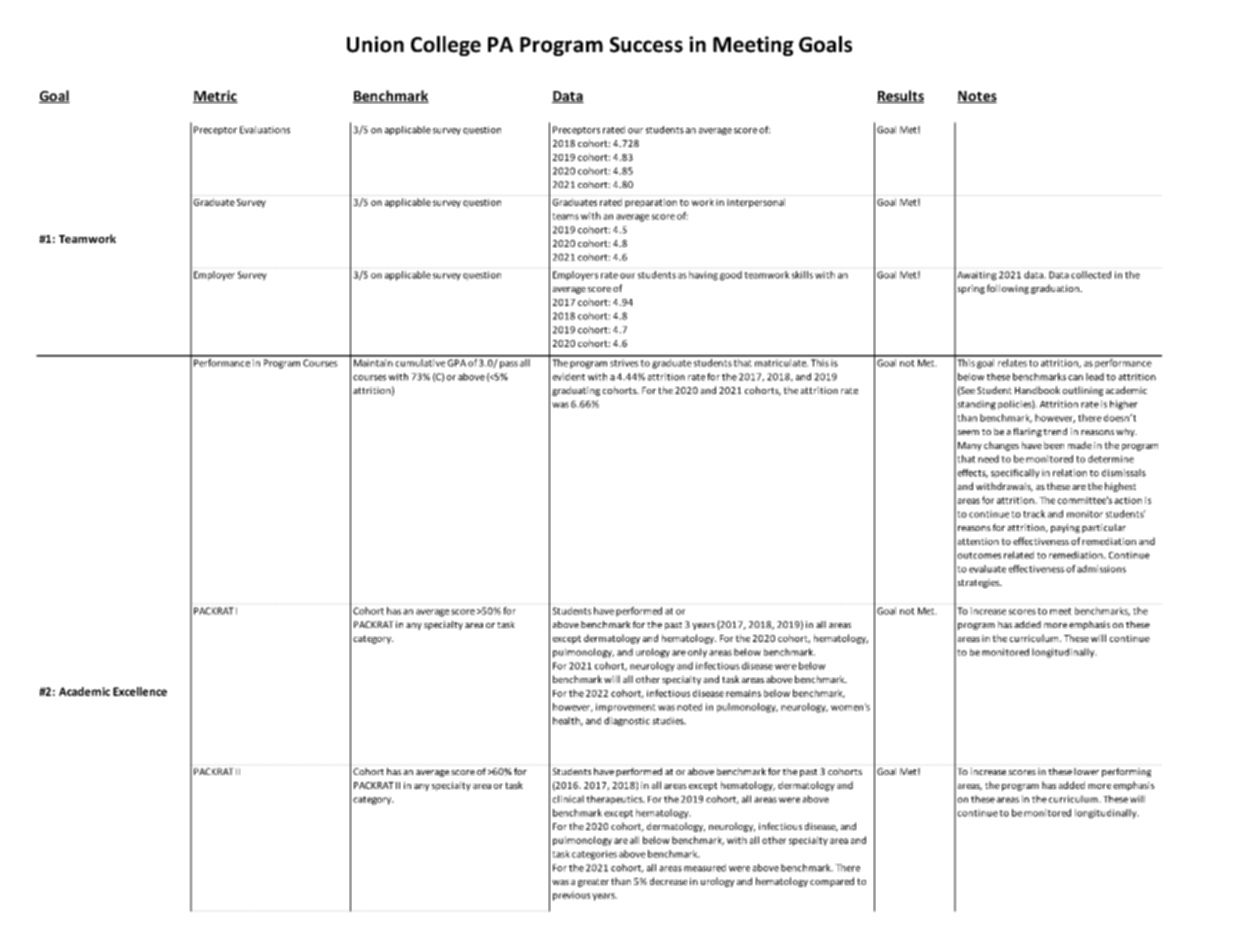 This document has width=1233, height=952. What do you see at coordinates (646, 45) in the document?
I see `Success` at bounding box center [646, 45].
